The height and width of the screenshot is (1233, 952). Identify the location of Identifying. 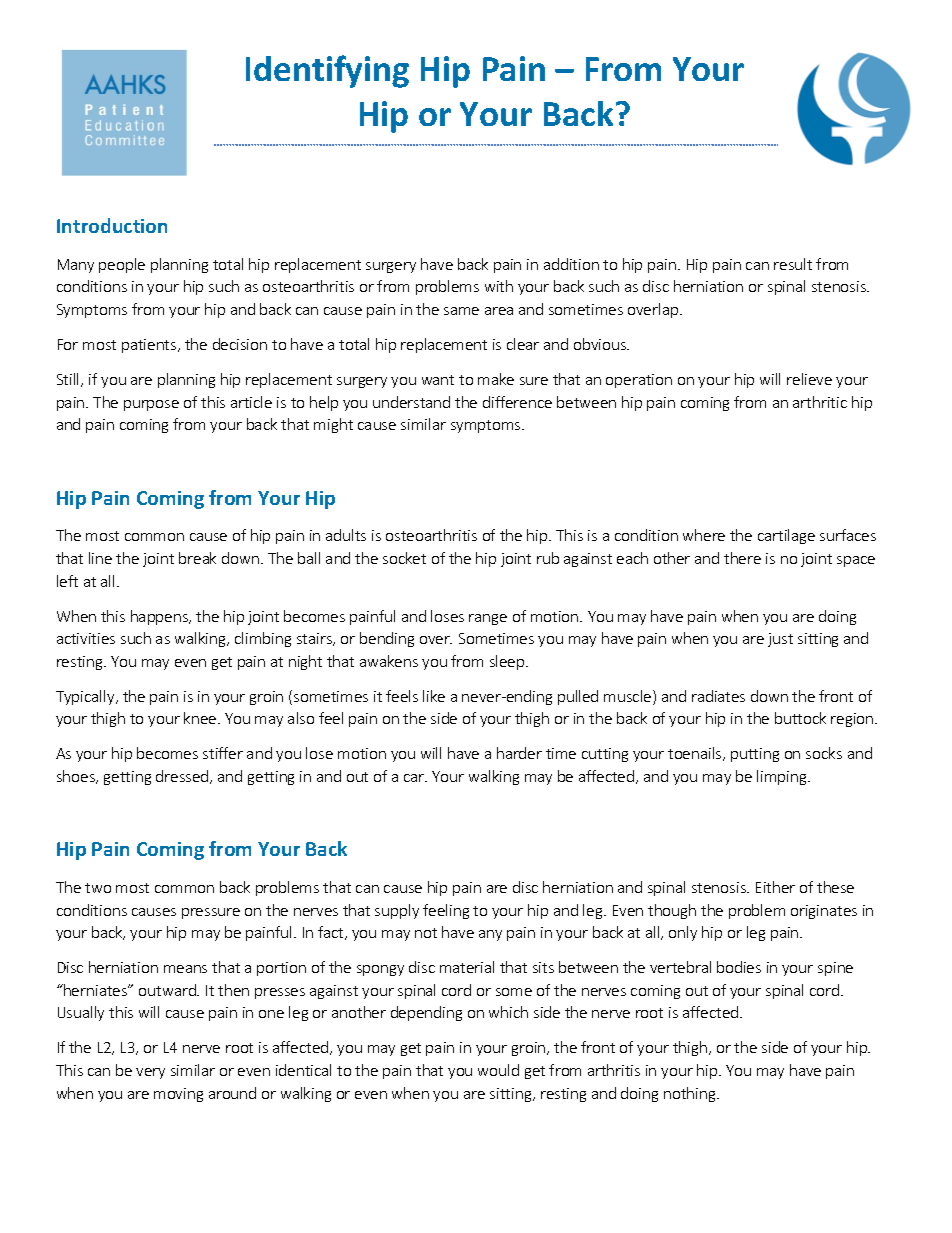
(327, 71).
